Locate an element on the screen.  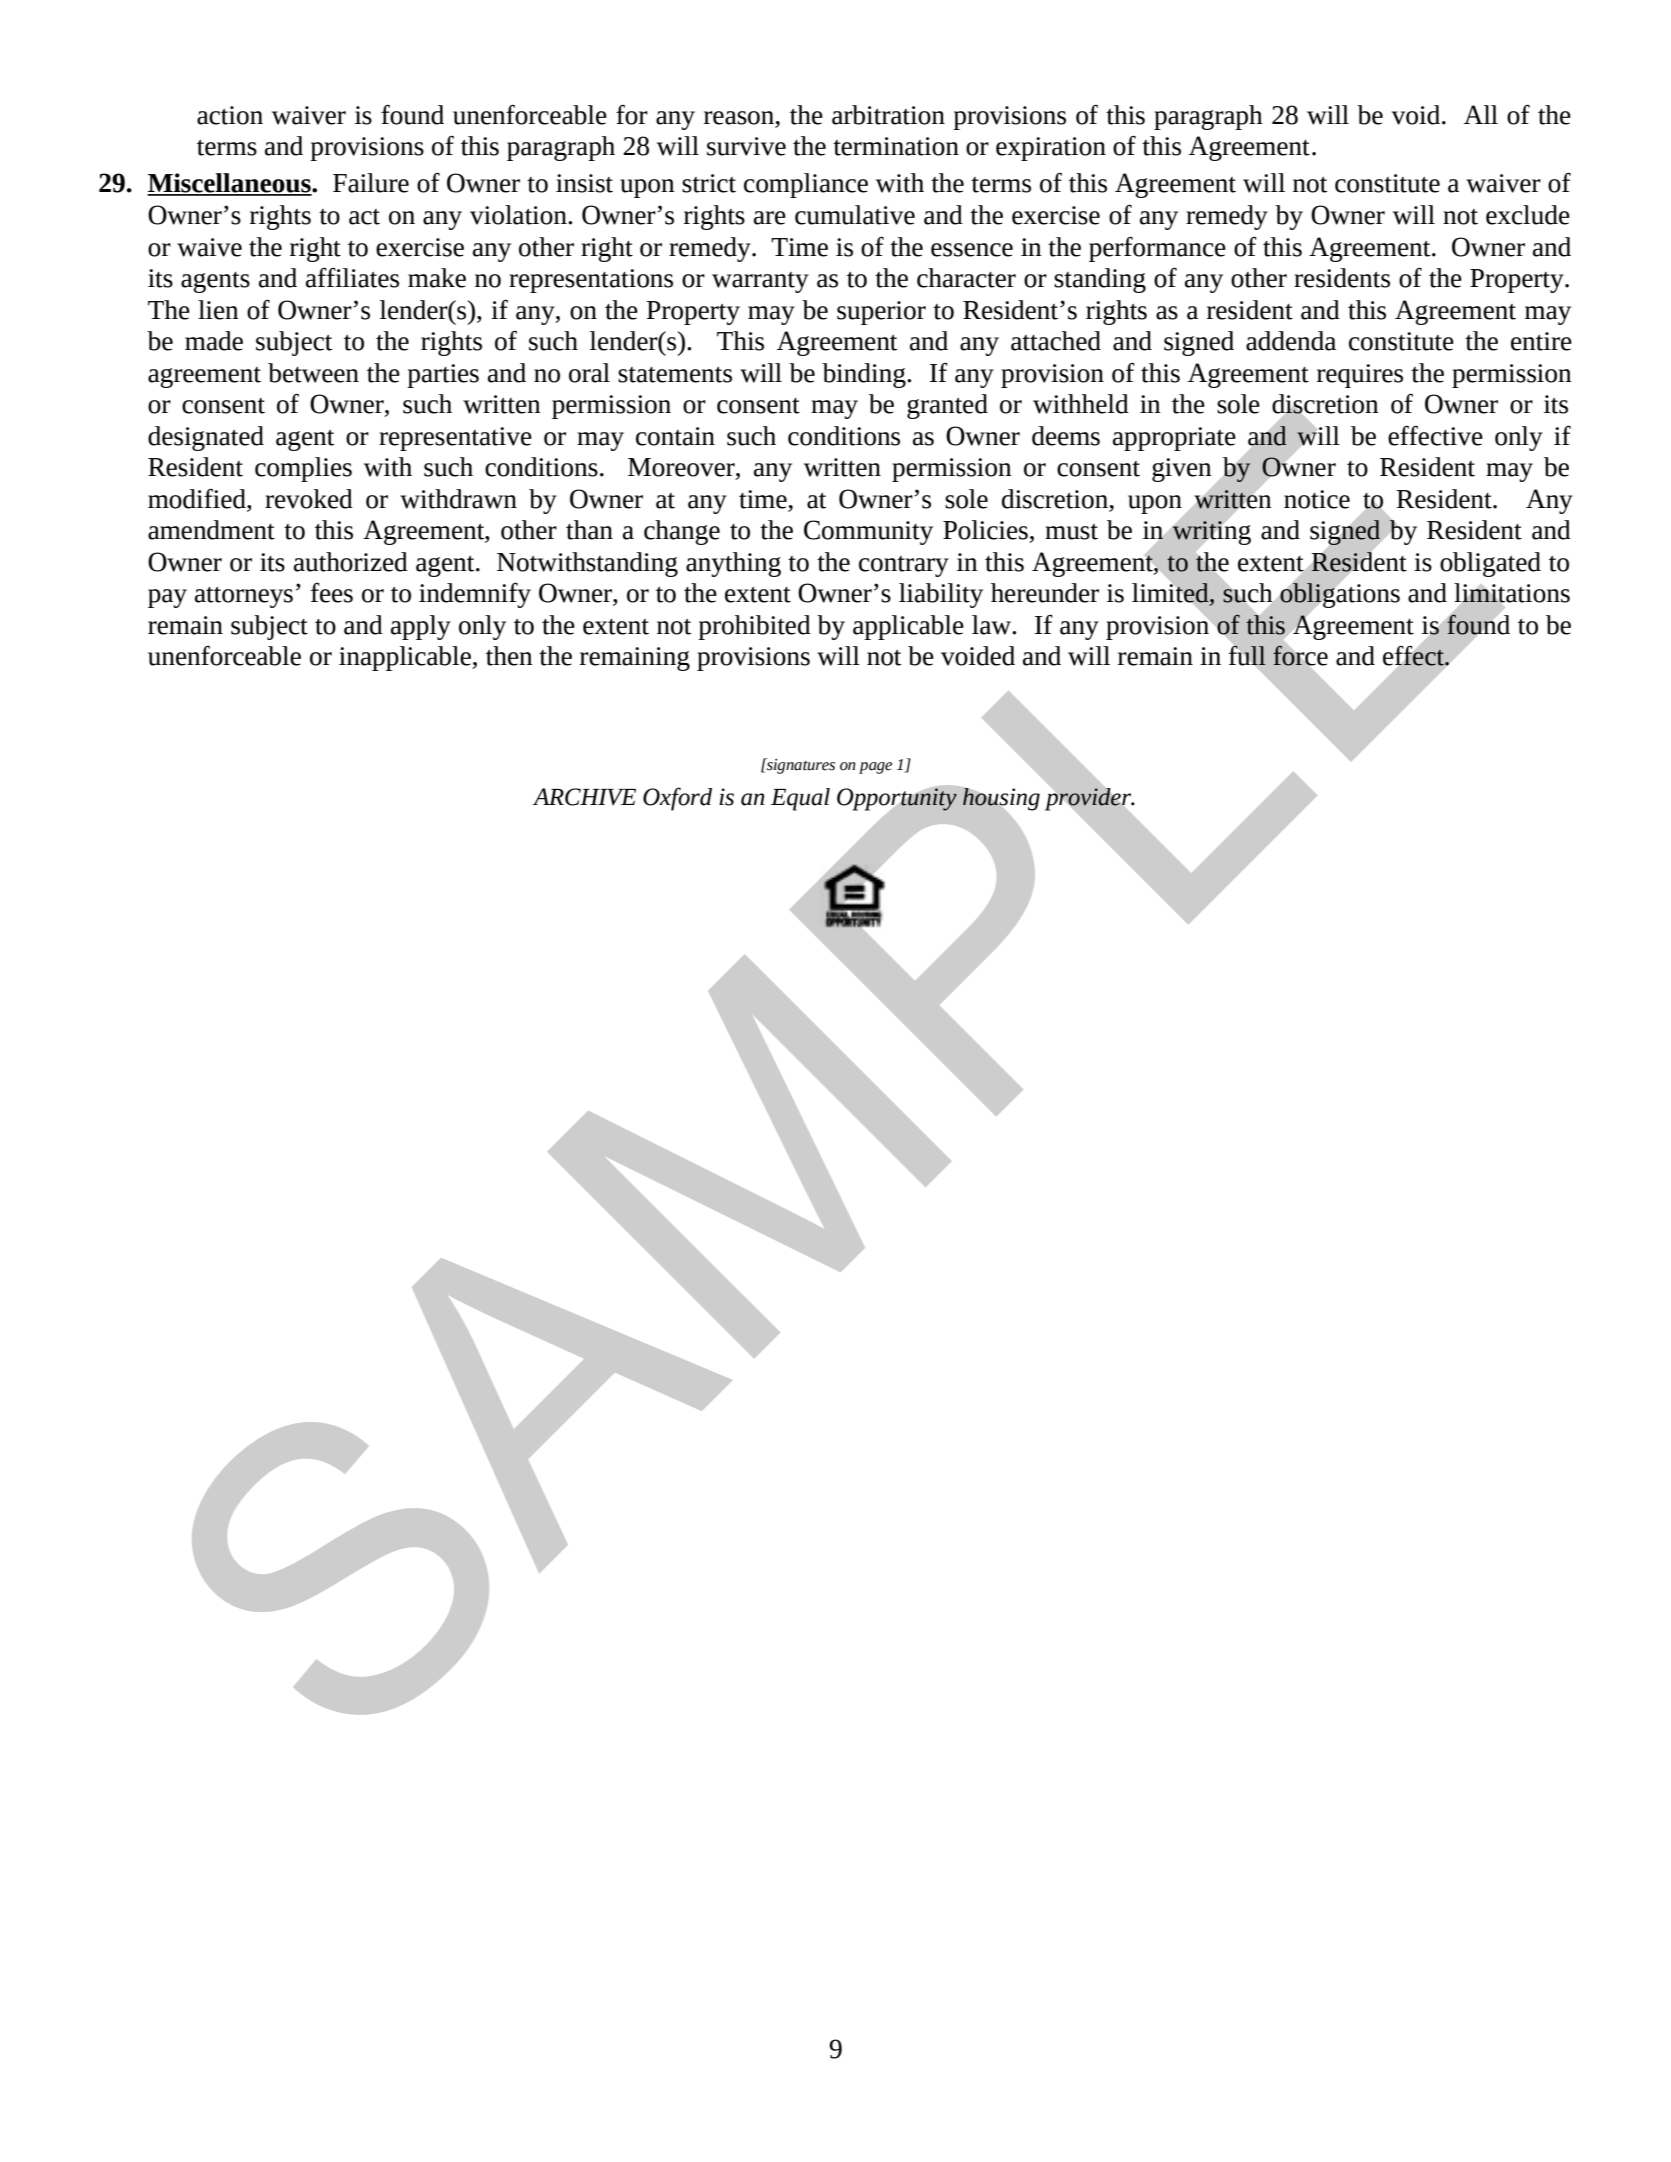
action is located at coordinates (230, 115).
